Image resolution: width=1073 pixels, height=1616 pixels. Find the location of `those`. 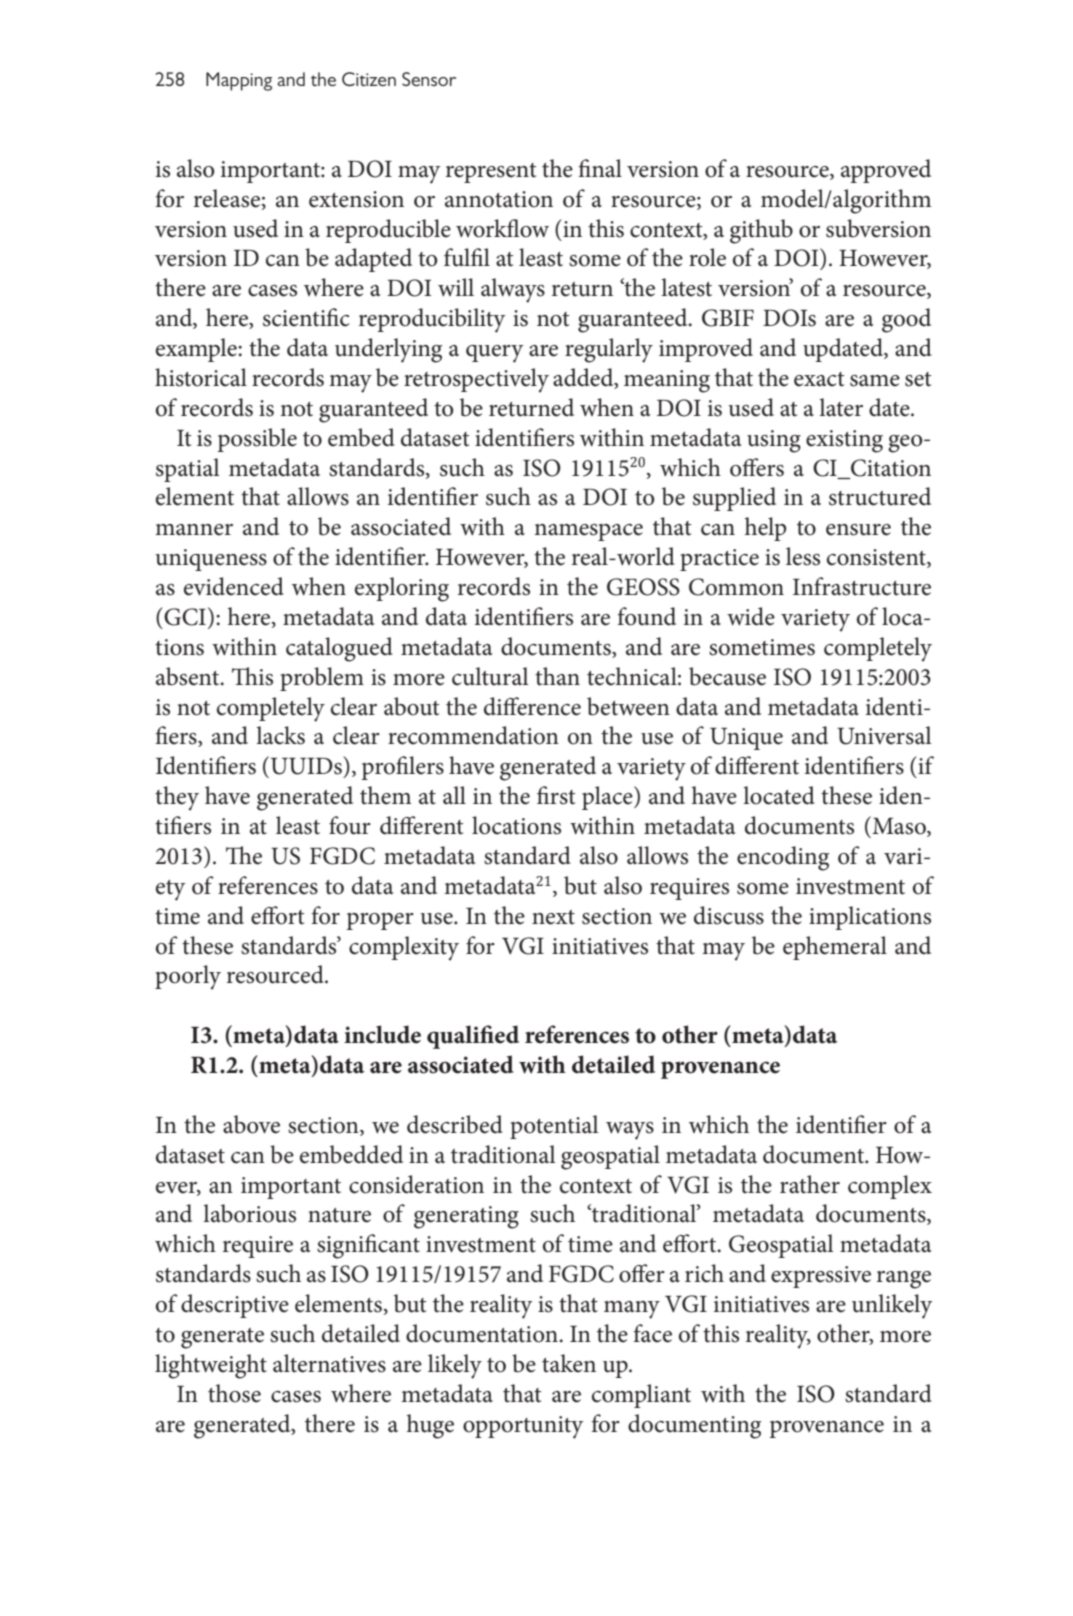

those is located at coordinates (234, 1393).
